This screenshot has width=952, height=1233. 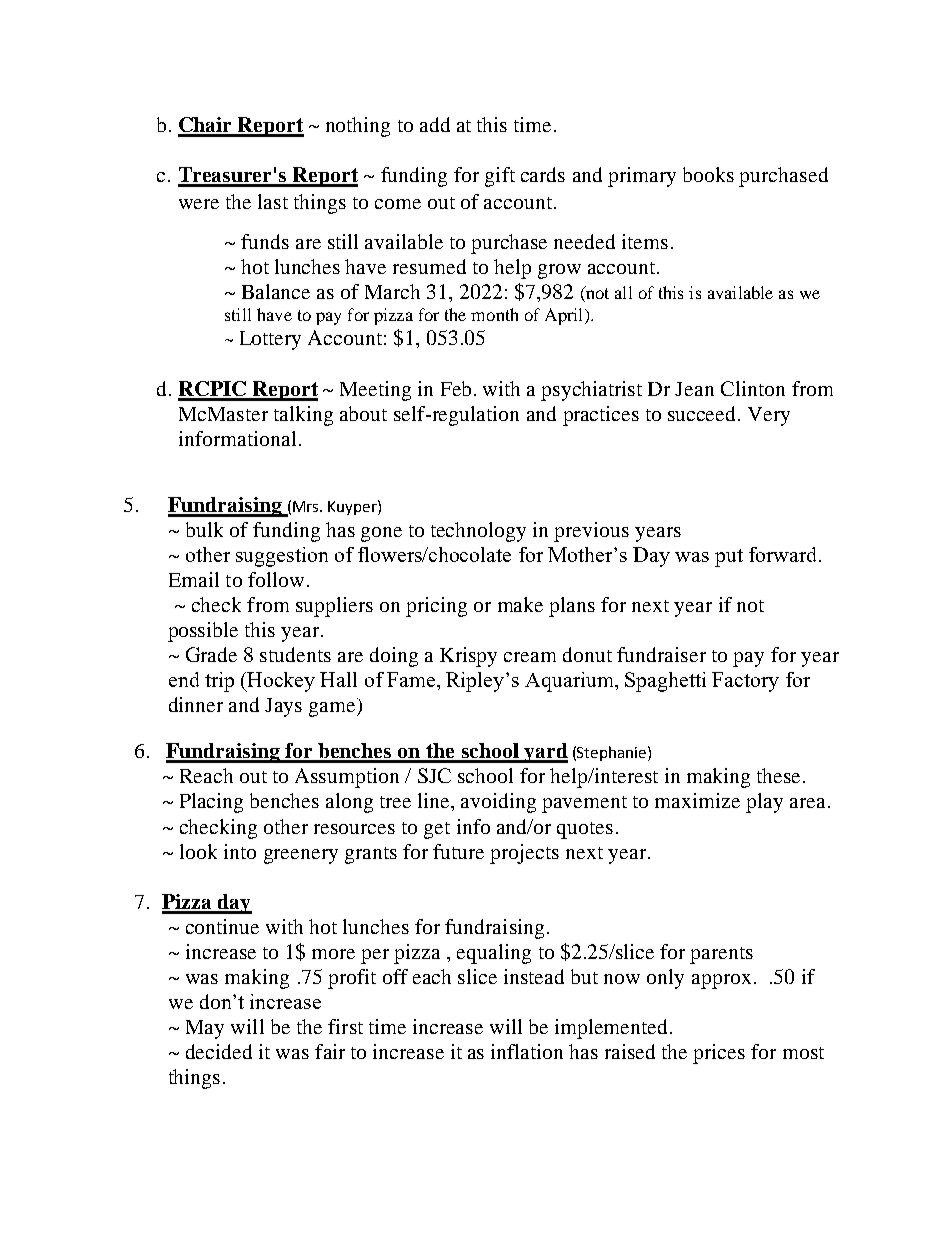 I want to click on put, so click(x=729, y=558).
